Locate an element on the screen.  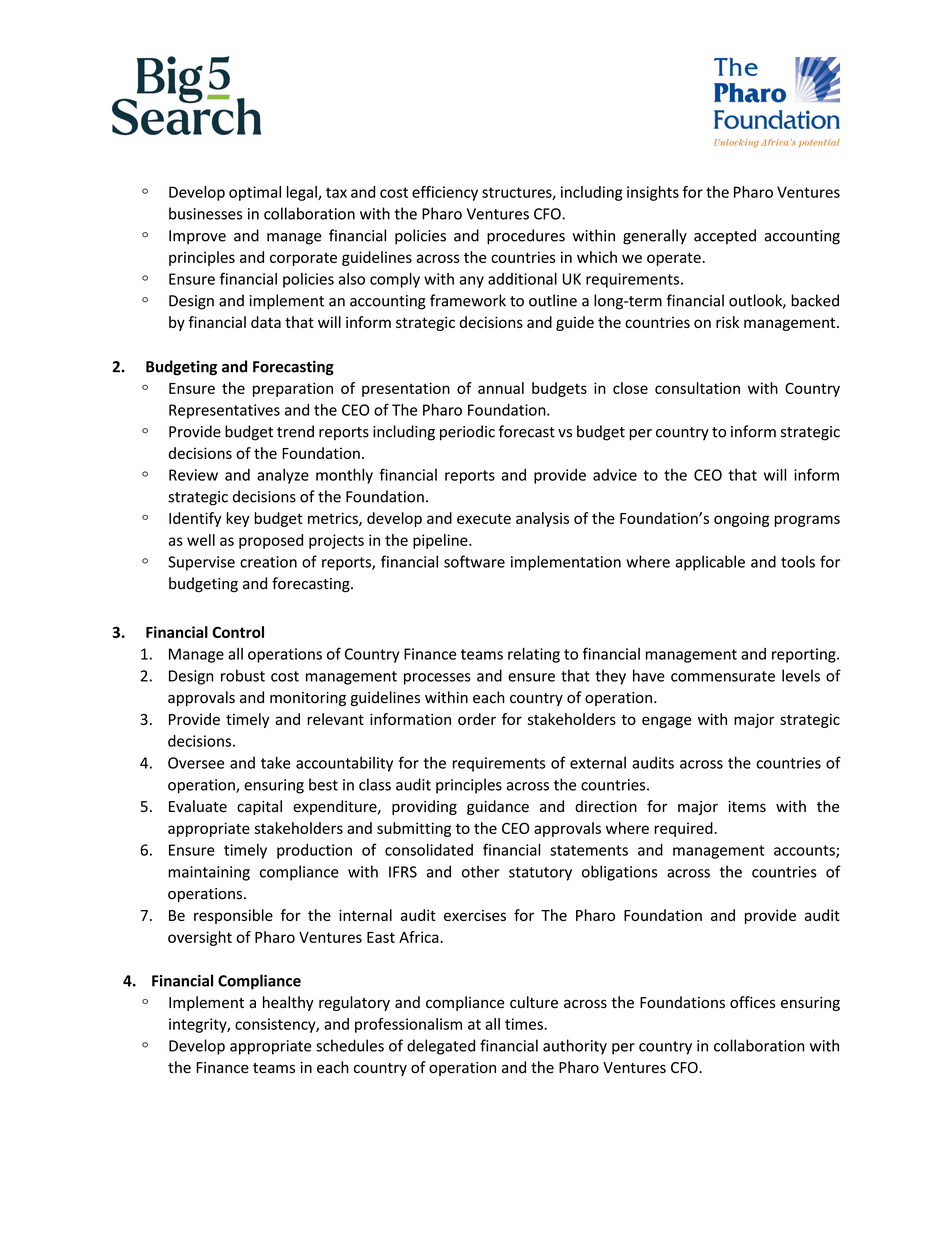
accepted is located at coordinates (725, 236).
